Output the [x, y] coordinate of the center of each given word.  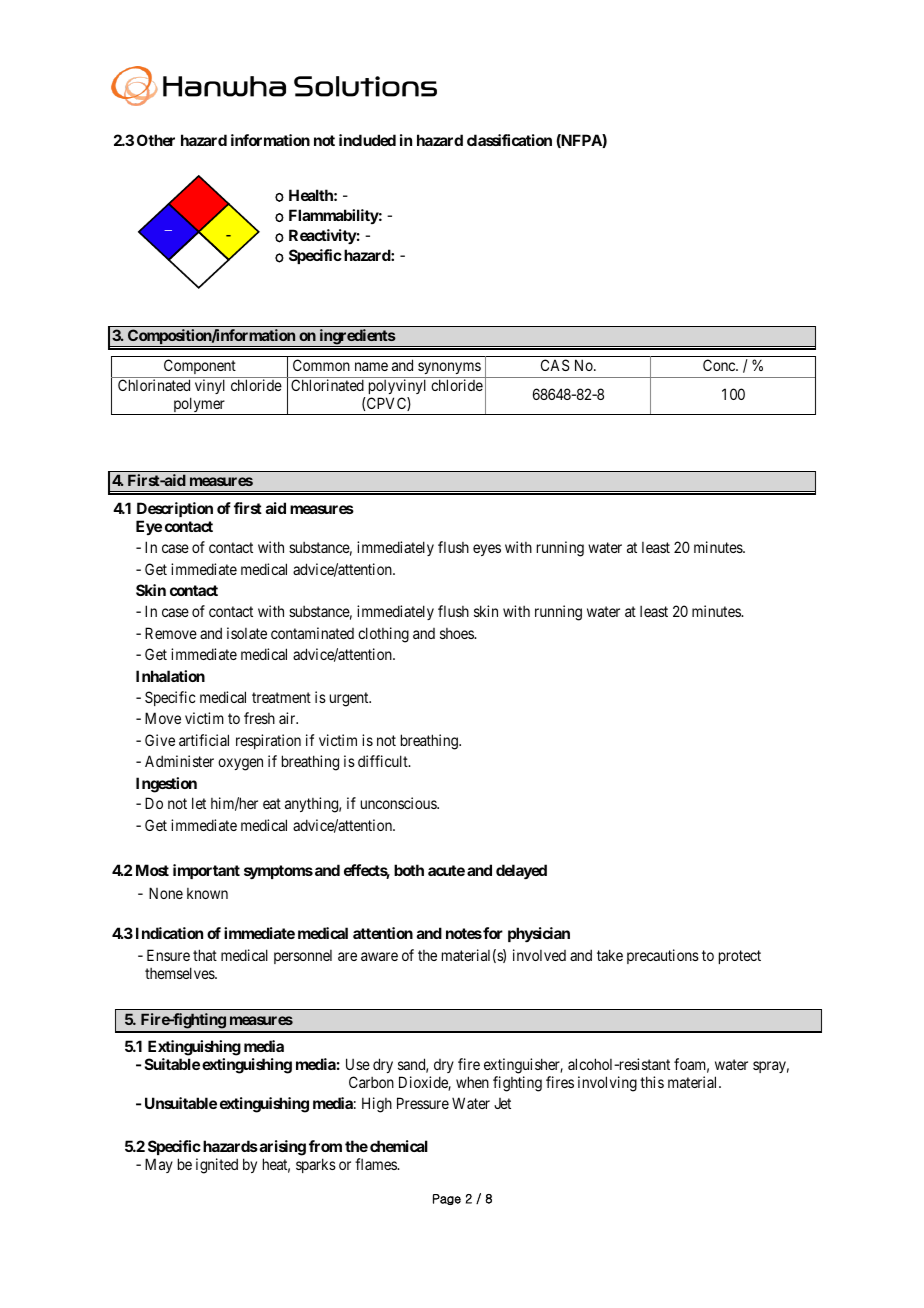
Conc [720, 365]
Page [447, 1199]
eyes [487, 550]
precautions [663, 956]
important [206, 871]
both [409, 870]
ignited [217, 1166]
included [367, 140]
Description [175, 509]
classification [509, 140]
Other [156, 140]
